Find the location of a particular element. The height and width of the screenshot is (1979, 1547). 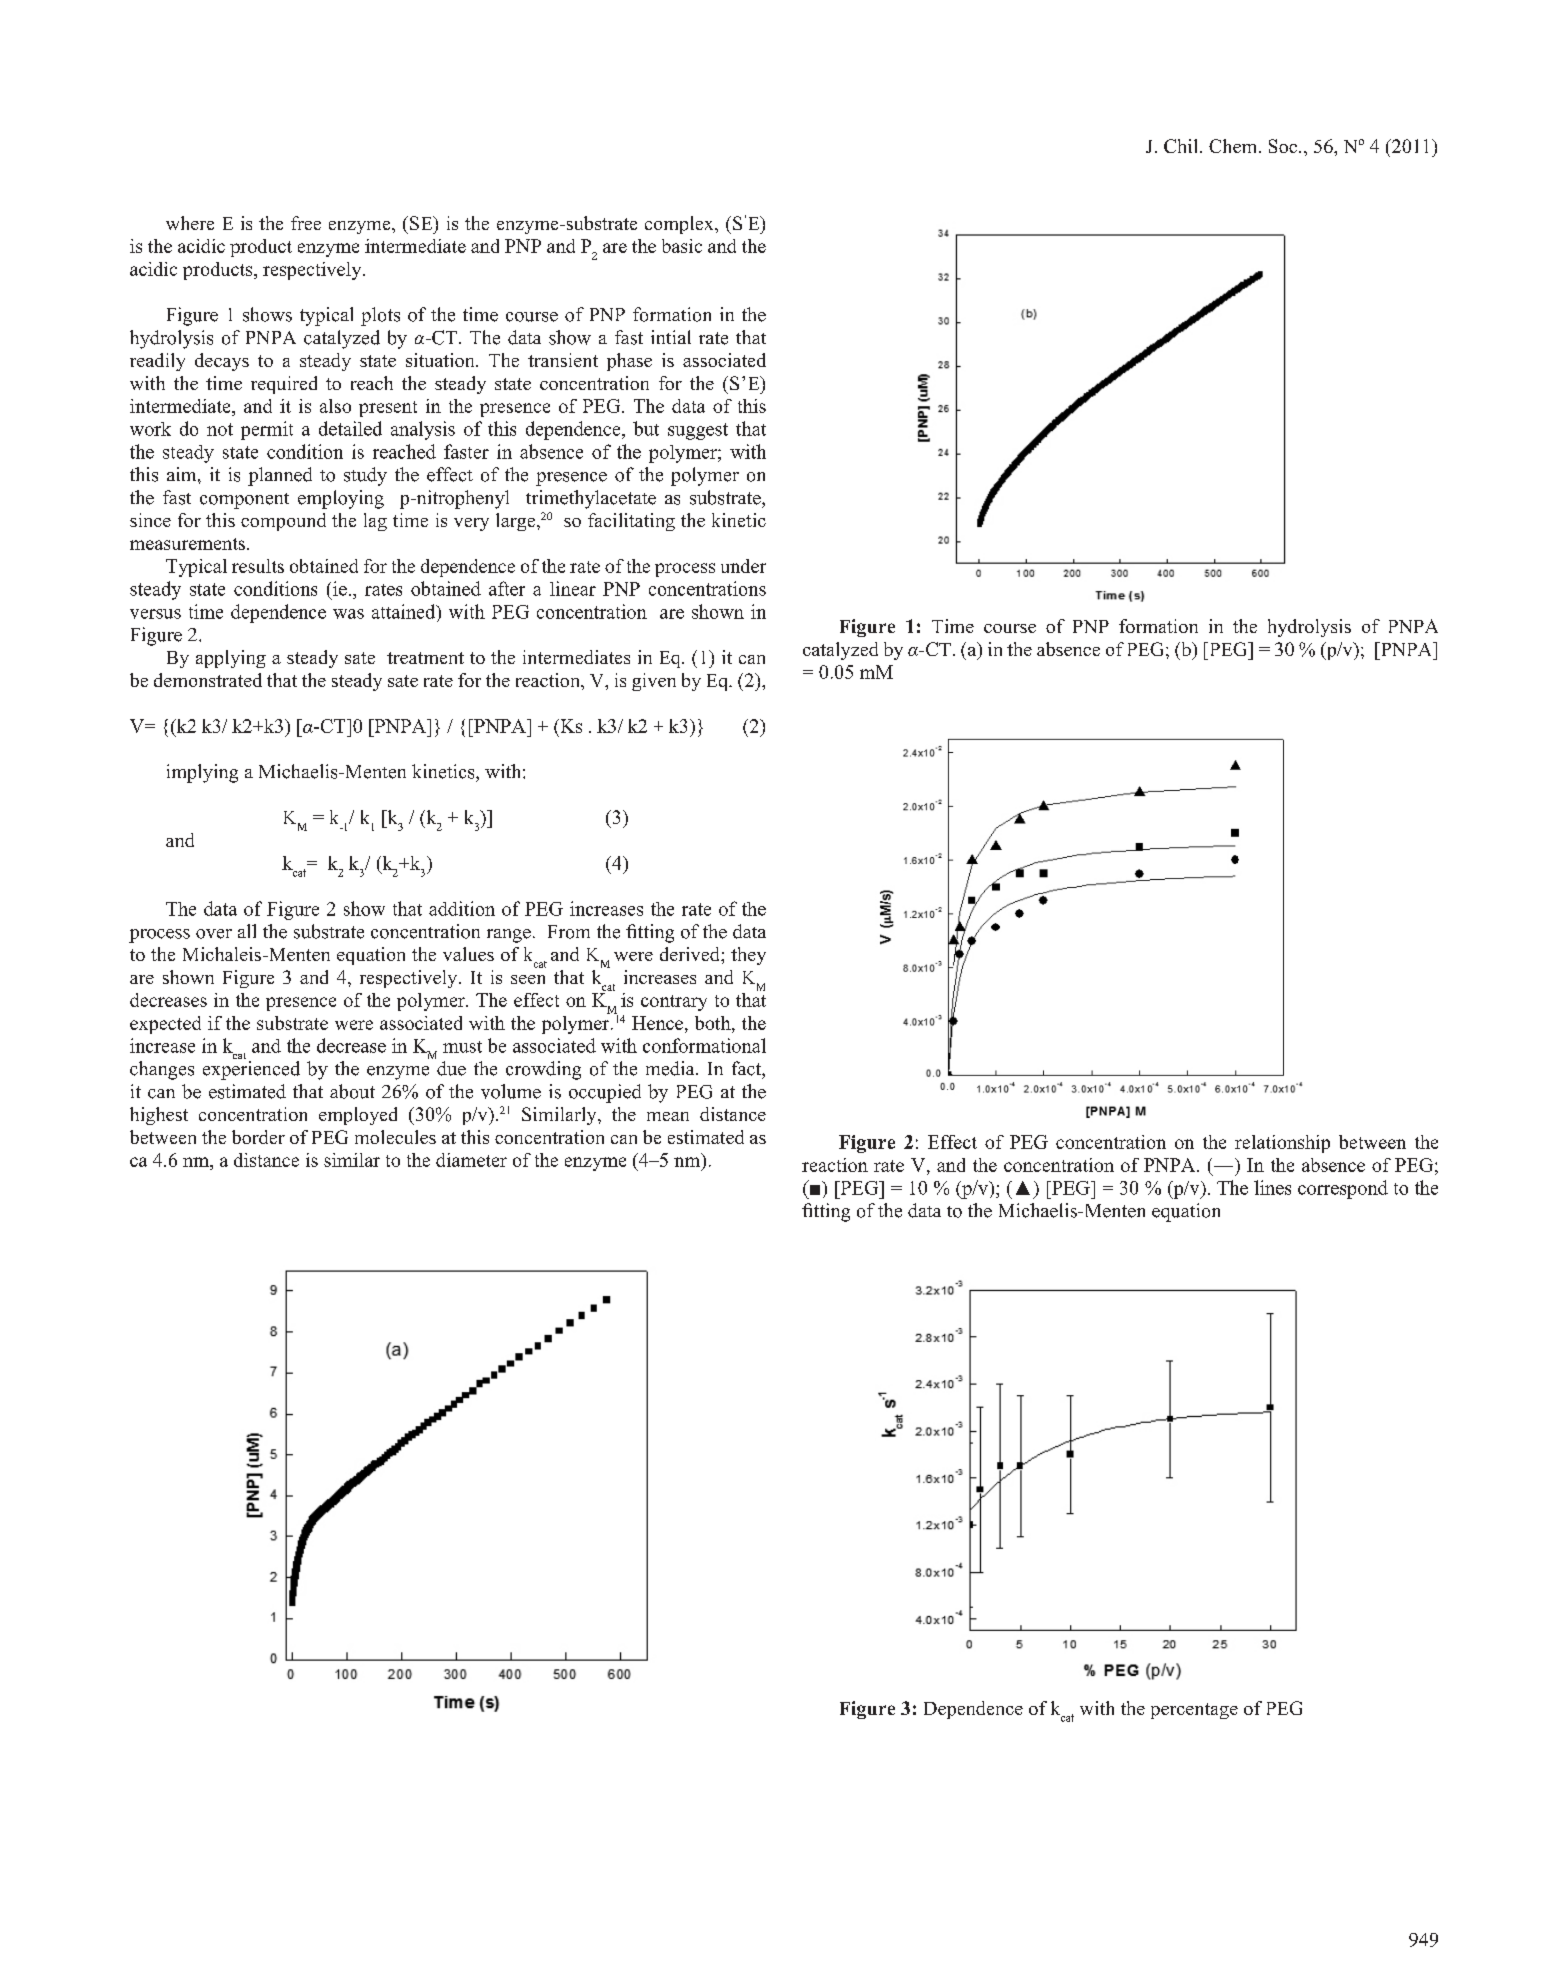

they is located at coordinates (748, 956).
